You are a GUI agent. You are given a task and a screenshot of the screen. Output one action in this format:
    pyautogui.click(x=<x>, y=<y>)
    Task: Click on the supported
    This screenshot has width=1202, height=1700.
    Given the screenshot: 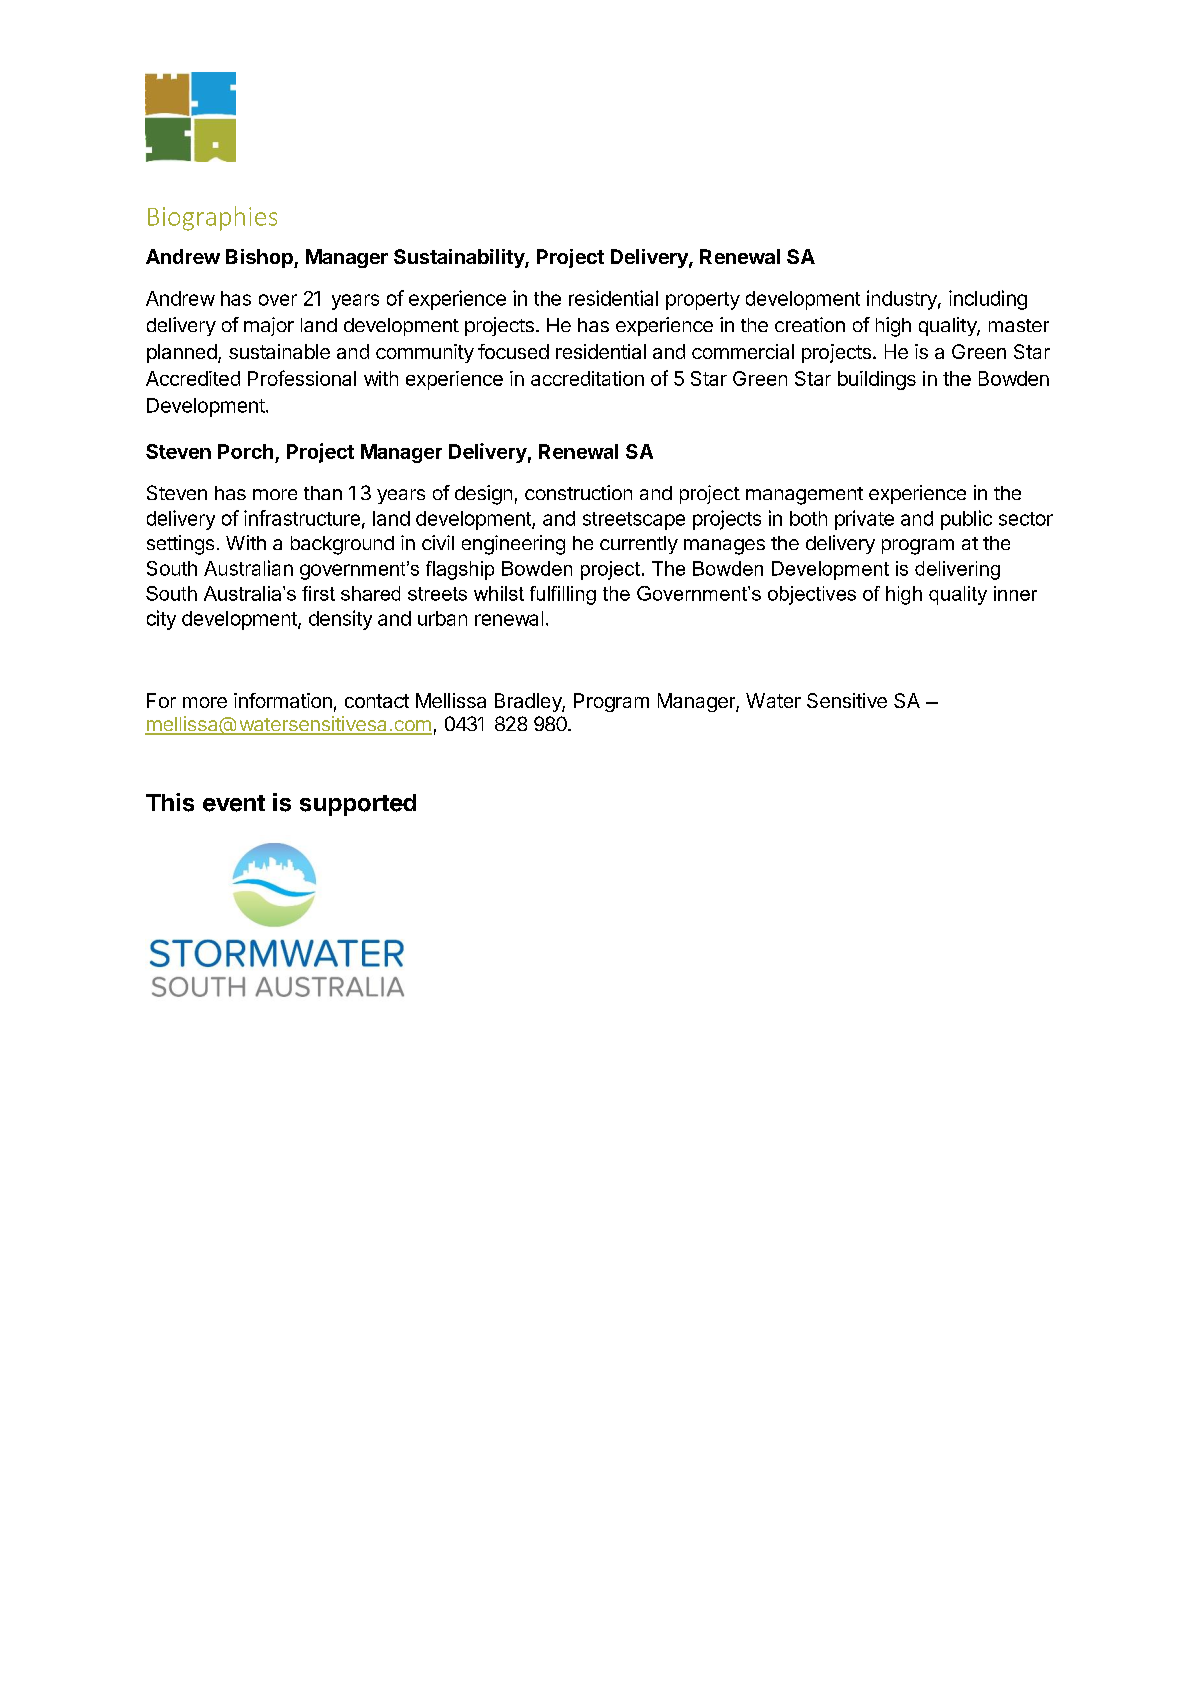 What is the action you would take?
    pyautogui.click(x=358, y=805)
